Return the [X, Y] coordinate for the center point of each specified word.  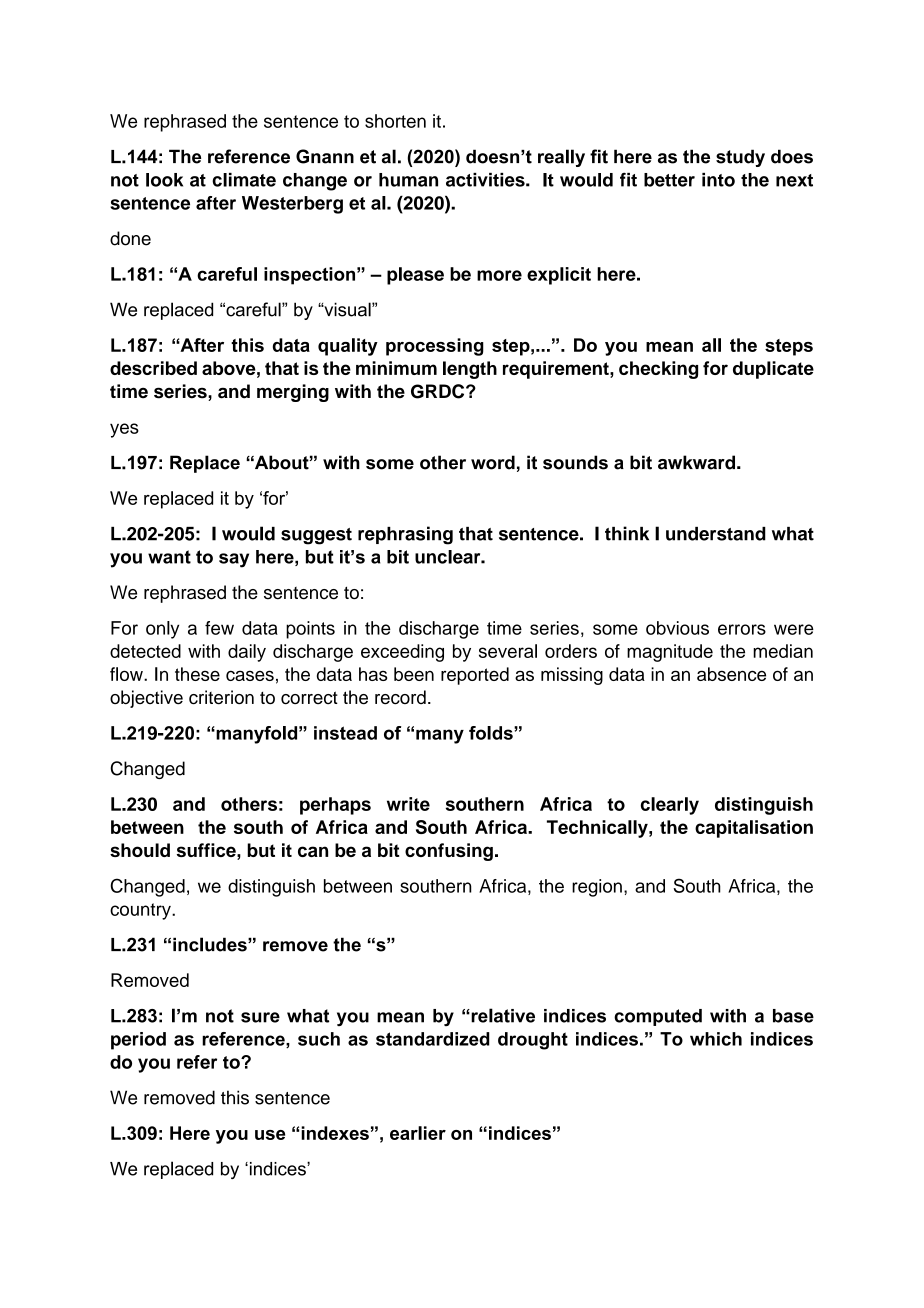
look [164, 180]
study [740, 158]
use [270, 1135]
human [408, 180]
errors [742, 629]
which [716, 1039]
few [219, 628]
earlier [418, 1133]
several [508, 651]
